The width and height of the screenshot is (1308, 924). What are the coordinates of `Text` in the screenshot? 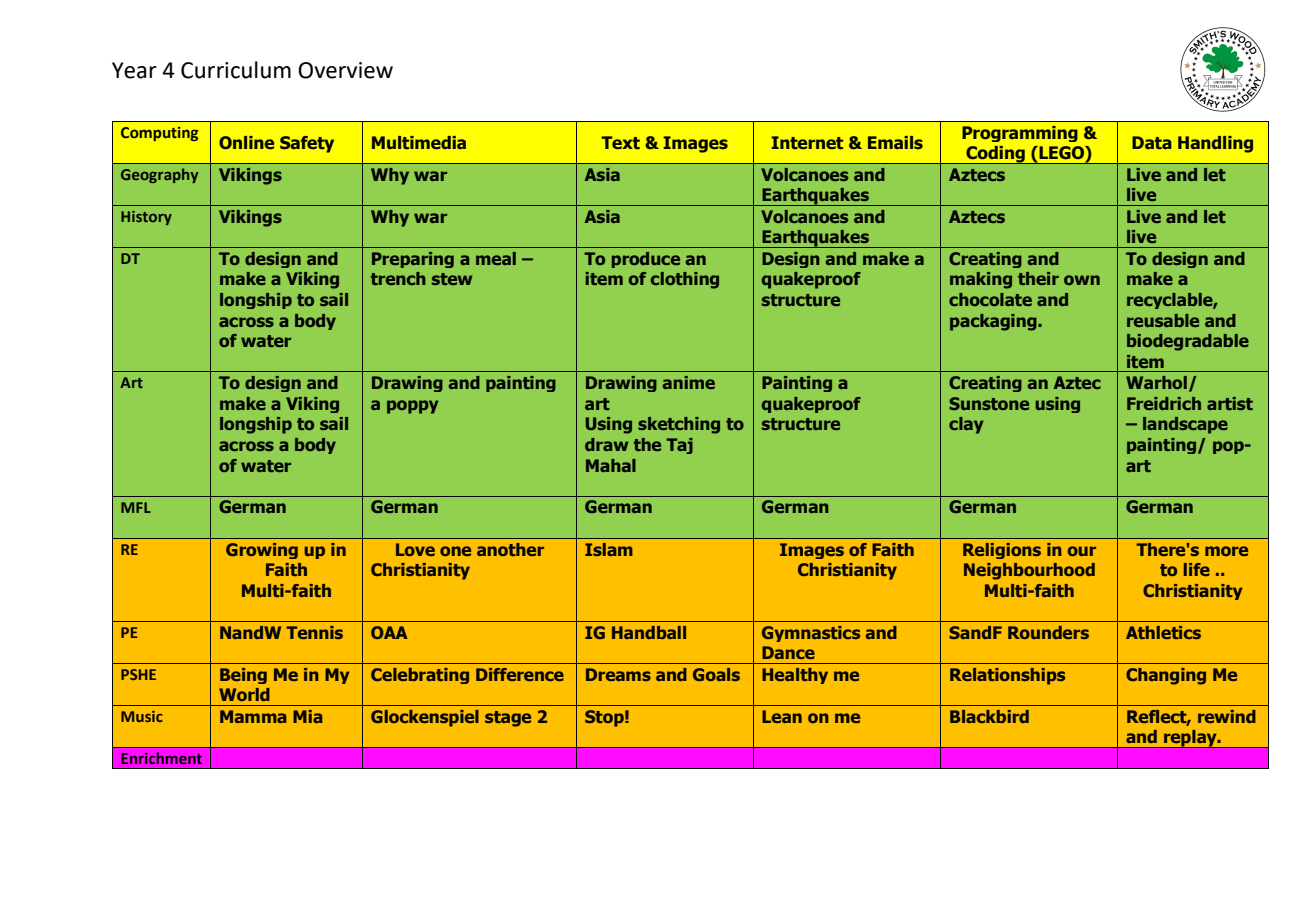 It's located at (620, 143).
